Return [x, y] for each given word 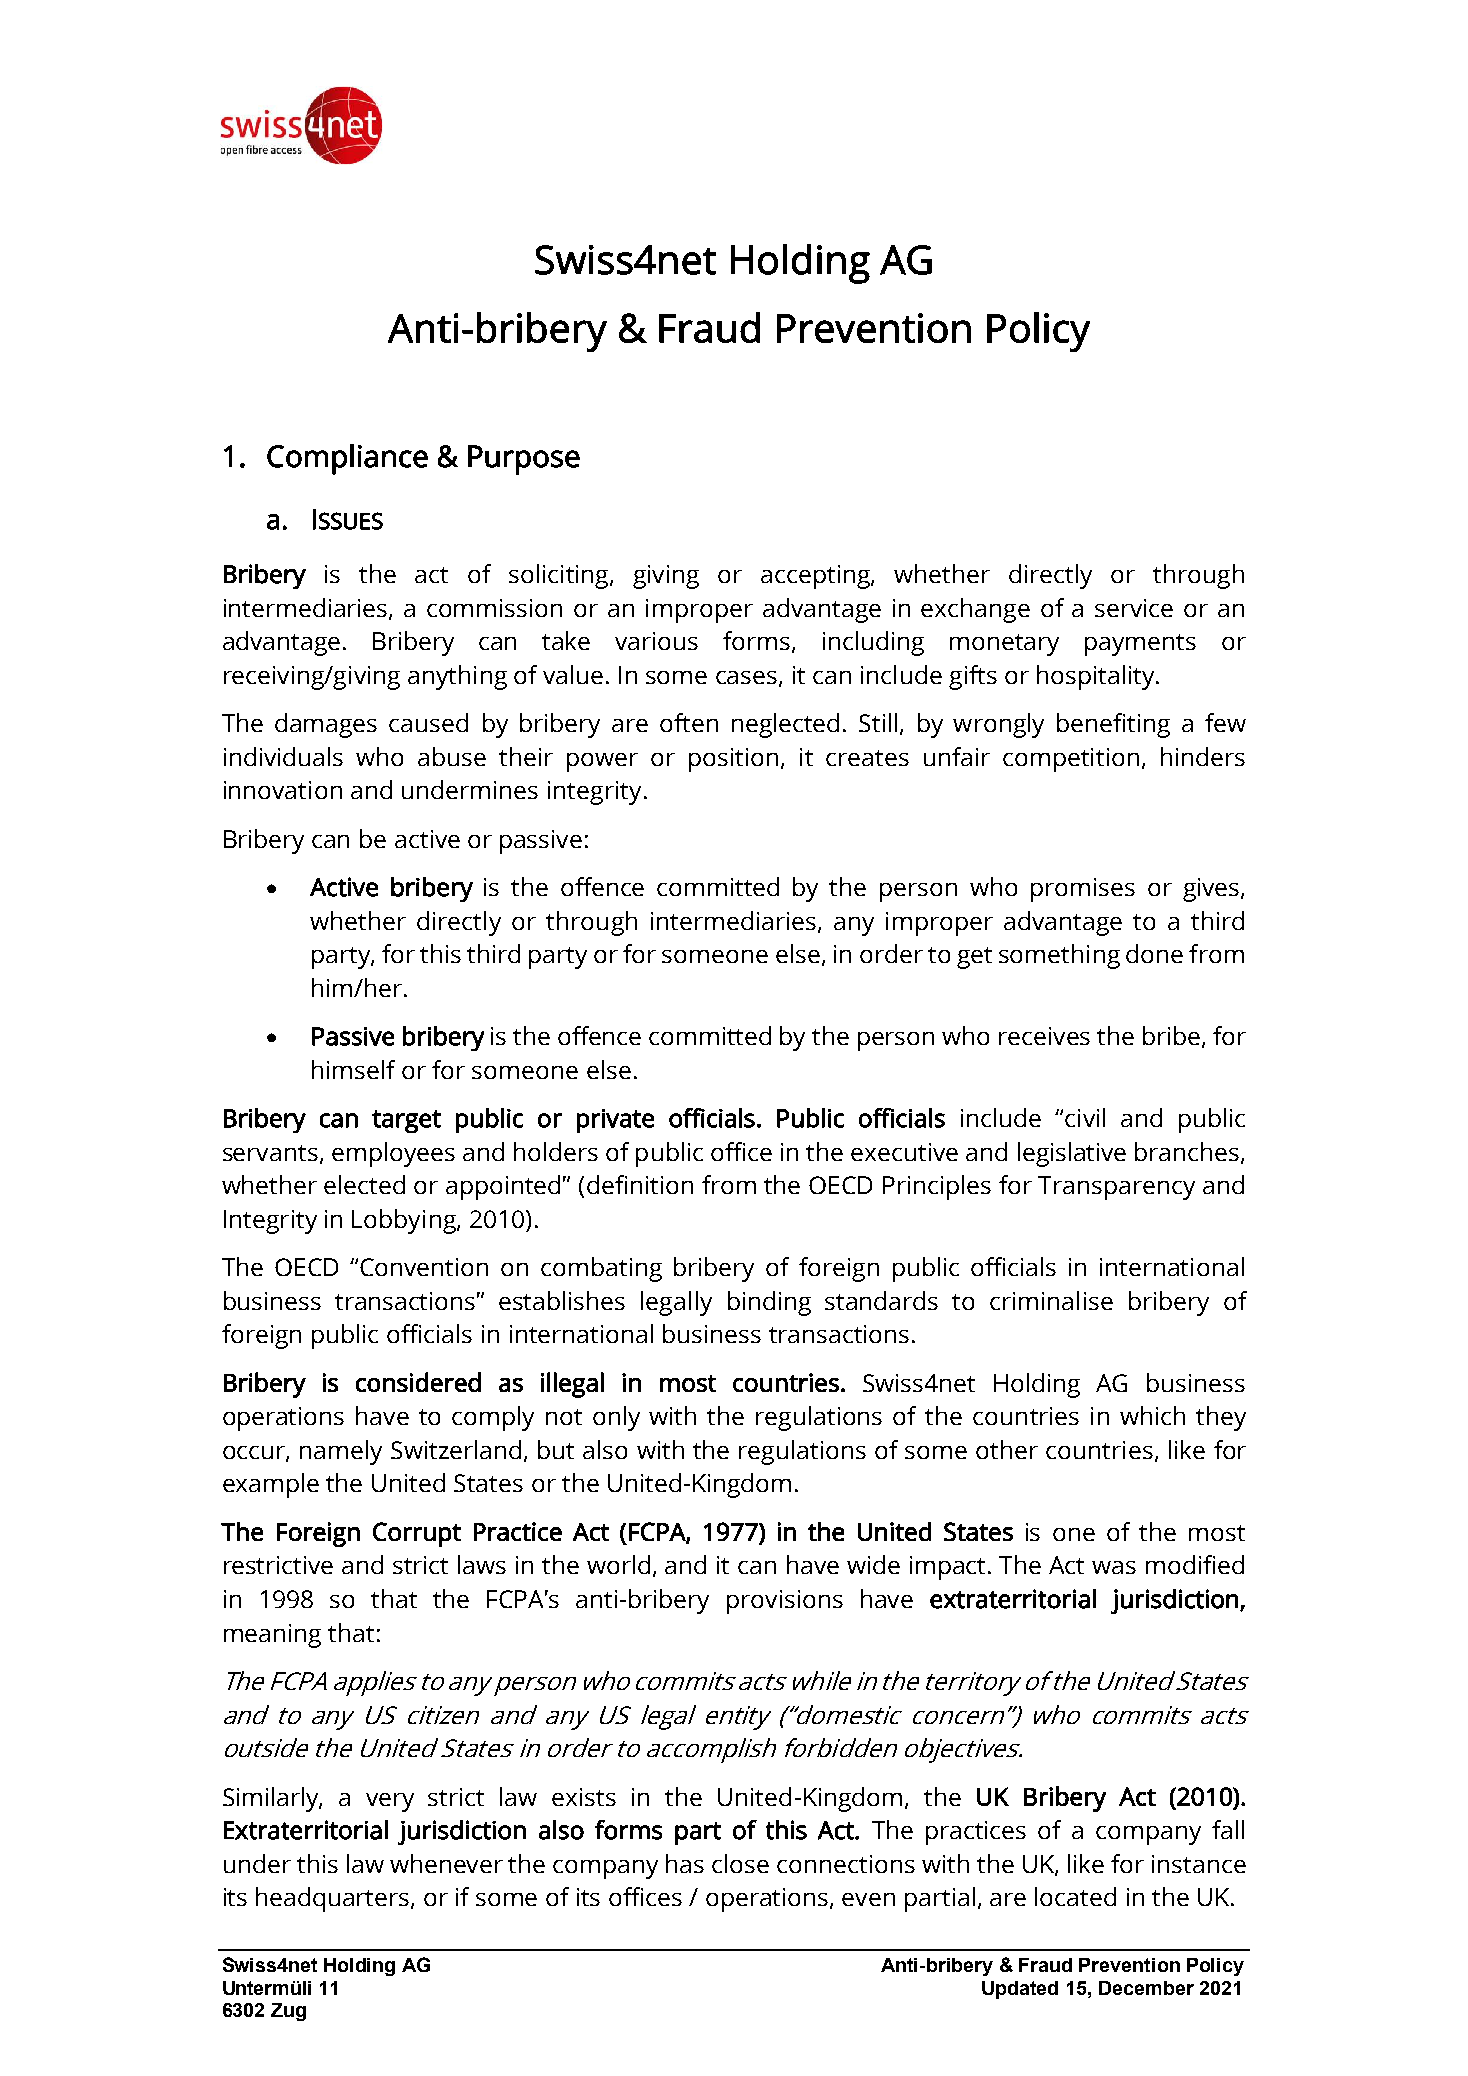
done [1154, 953]
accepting [816, 577]
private [615, 1121]
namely [341, 1452]
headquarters [334, 1899]
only [616, 1418]
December [1146, 1988]
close [740, 1863]
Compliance [347, 459]
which [1152, 1415]
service [1134, 608]
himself [353, 1069]
